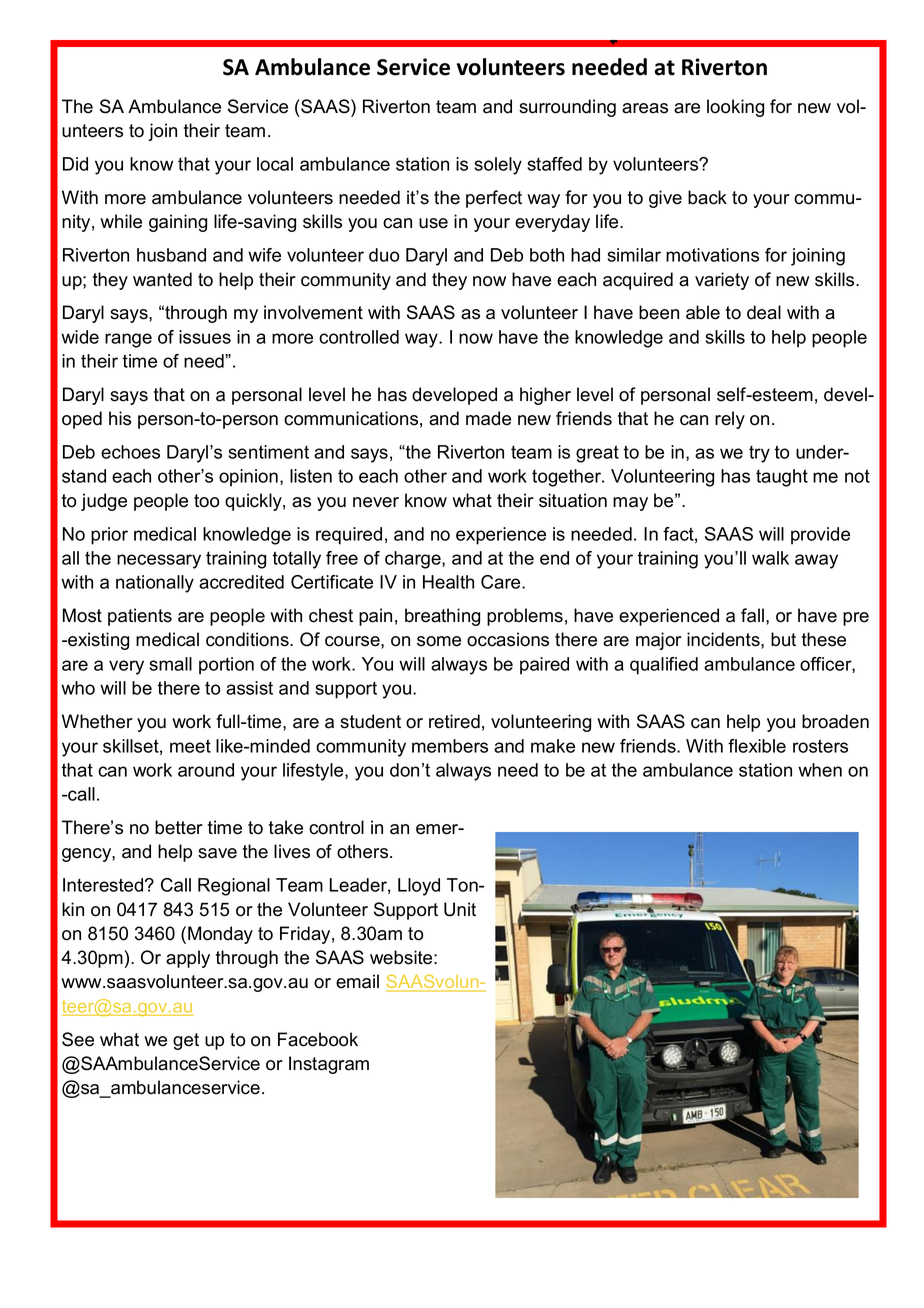 The width and height of the image is (924, 1308). Describe the element at coordinates (488, 418) in the image. I see `made` at that location.
